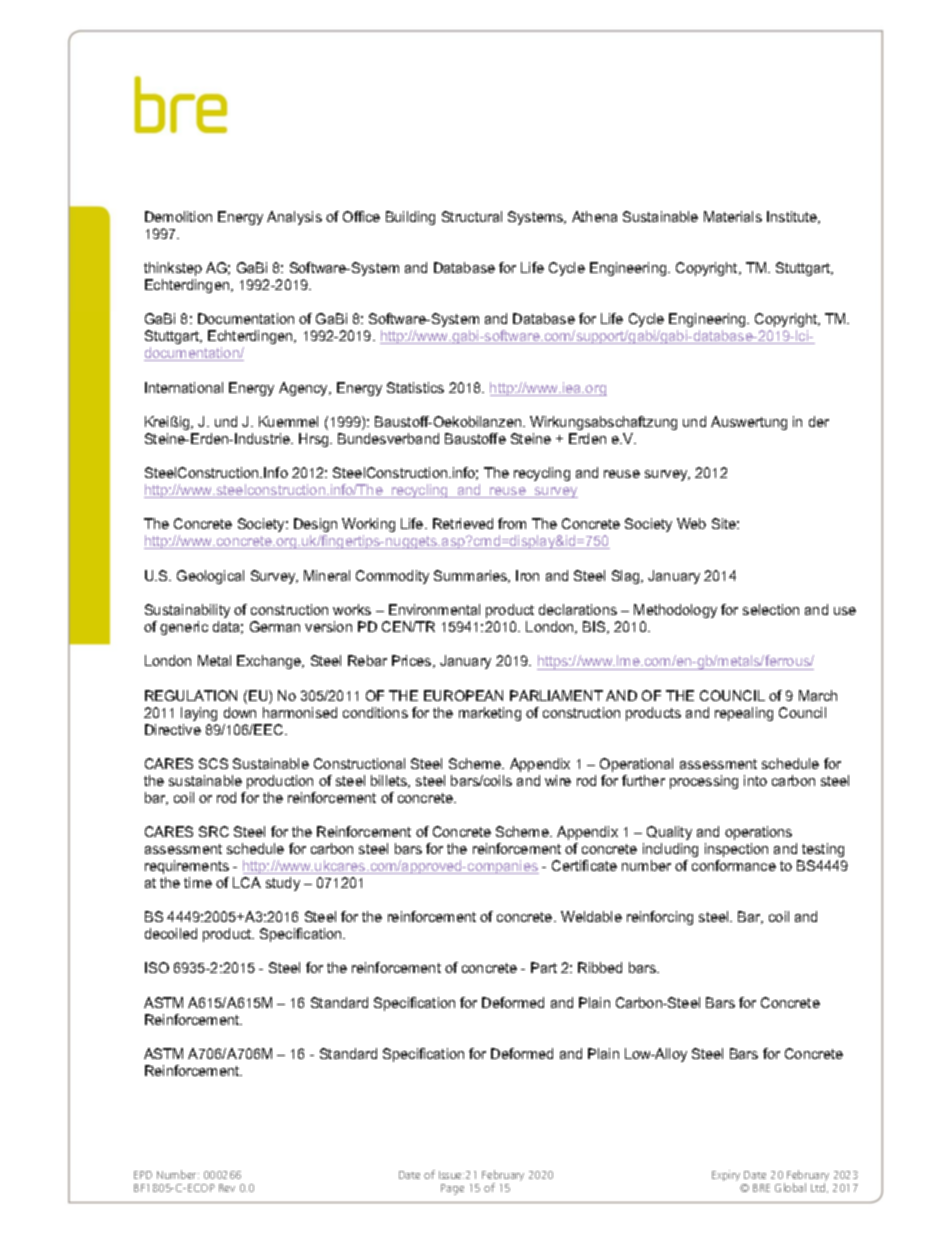  Describe the element at coordinates (733, 216) in the document. I see `Materials` at that location.
